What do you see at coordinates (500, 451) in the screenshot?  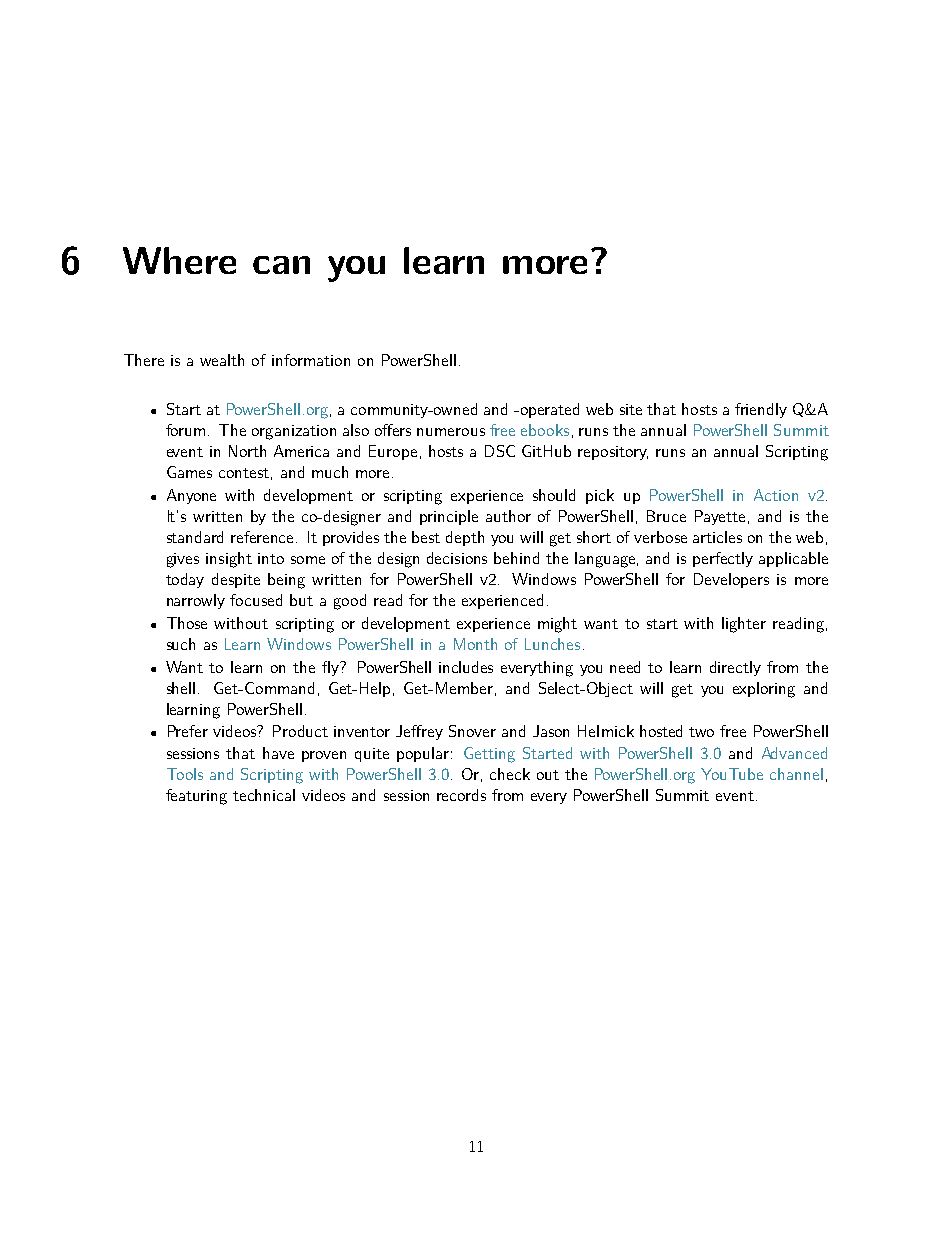 I see `DSC` at bounding box center [500, 451].
